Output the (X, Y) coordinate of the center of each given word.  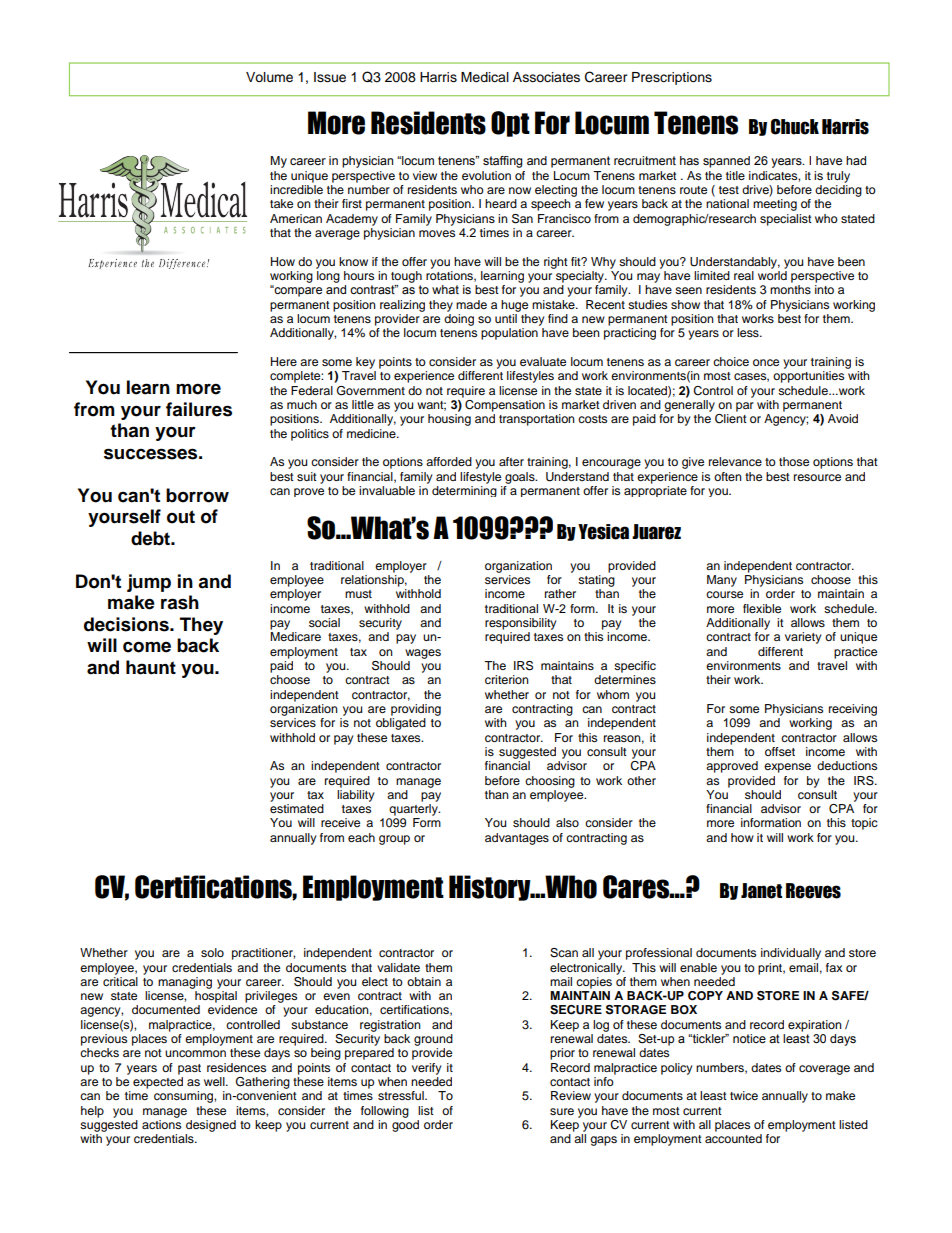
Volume (269, 77)
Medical (485, 77)
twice (744, 1095)
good (405, 1126)
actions (161, 1124)
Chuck (795, 127)
